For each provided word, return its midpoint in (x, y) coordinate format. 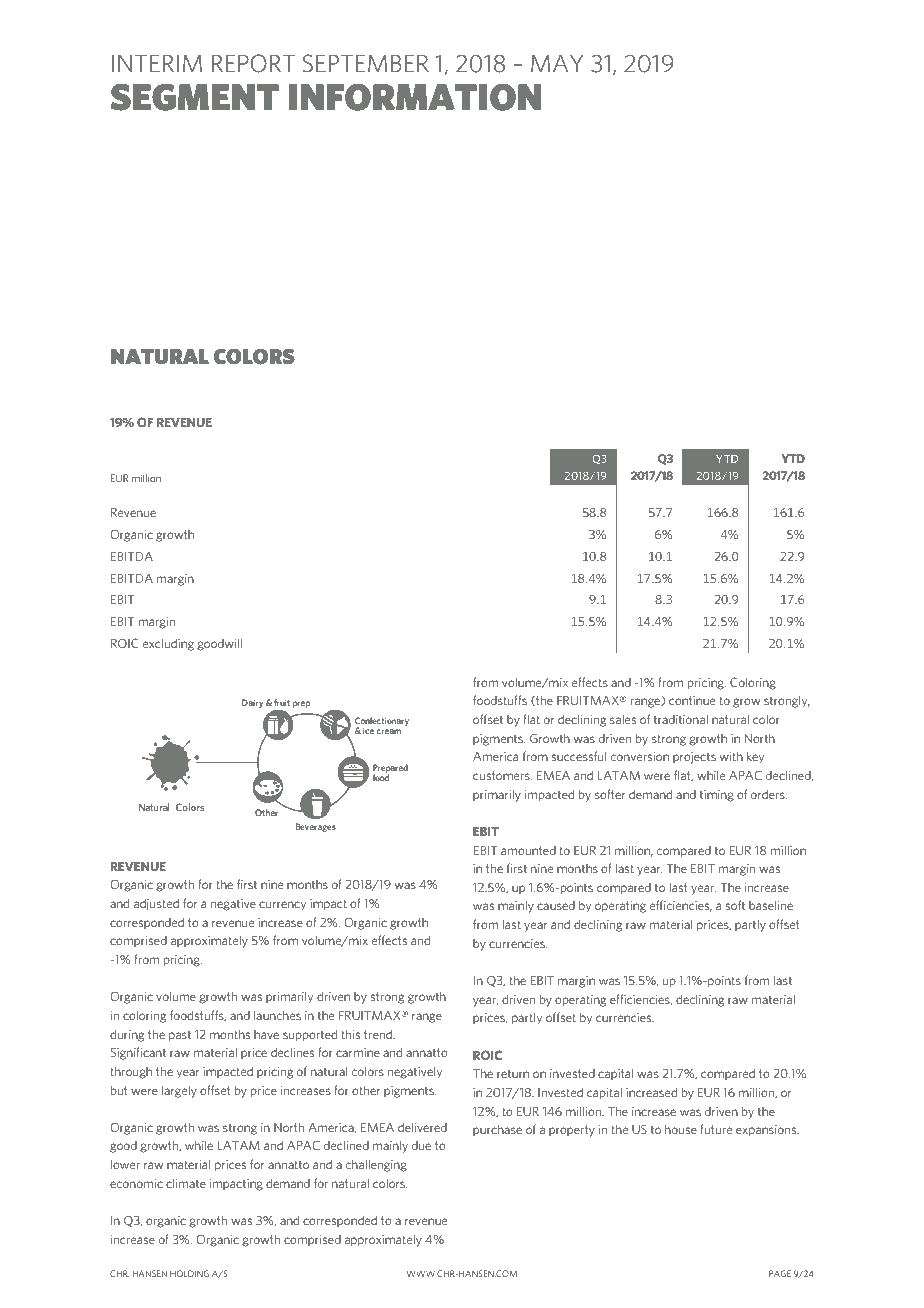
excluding (168, 644)
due (421, 1145)
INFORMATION (415, 97)
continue (692, 700)
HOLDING (189, 1273)
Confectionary (382, 722)
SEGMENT (195, 97)
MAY (557, 63)
